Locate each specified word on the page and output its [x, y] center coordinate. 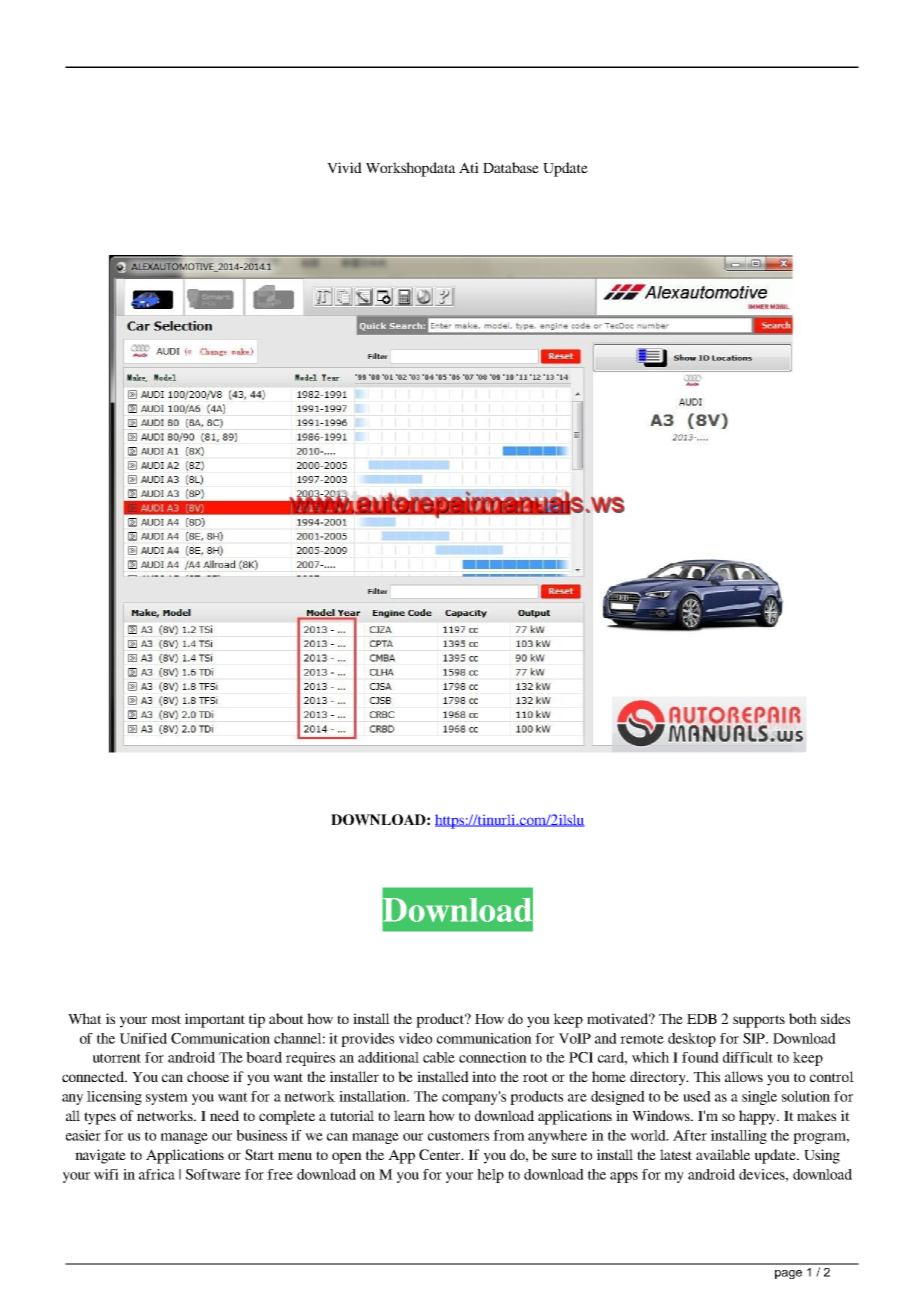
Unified [143, 1038]
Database [511, 167]
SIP [755, 1038]
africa [157, 1174]
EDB [702, 1019]
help [490, 1176]
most [166, 1019]
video [415, 1038]
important [215, 1020]
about [286, 1018]
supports [759, 1021]
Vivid [344, 167]
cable [439, 1057]
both [803, 1018]
